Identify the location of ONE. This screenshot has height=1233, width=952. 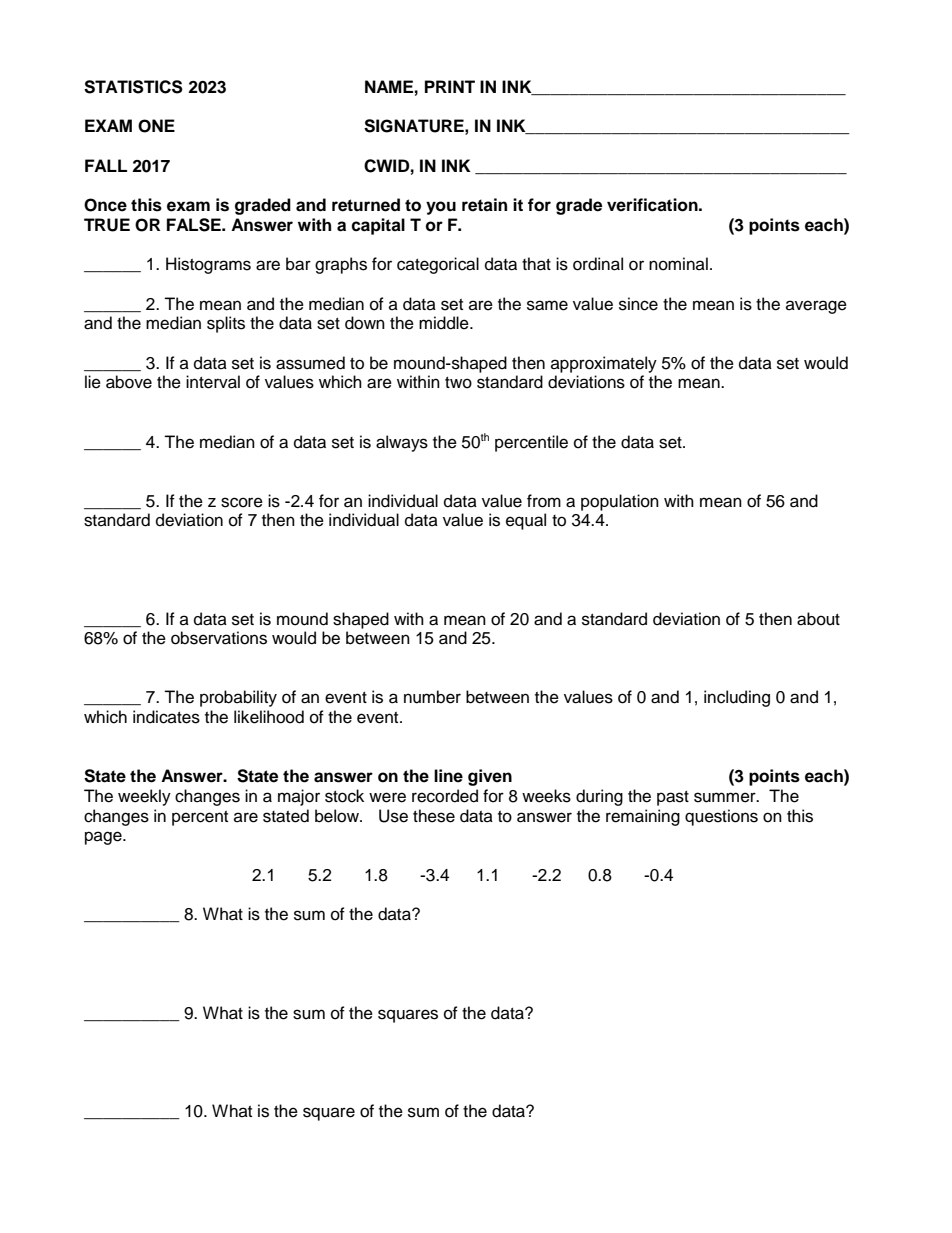
(156, 126).
